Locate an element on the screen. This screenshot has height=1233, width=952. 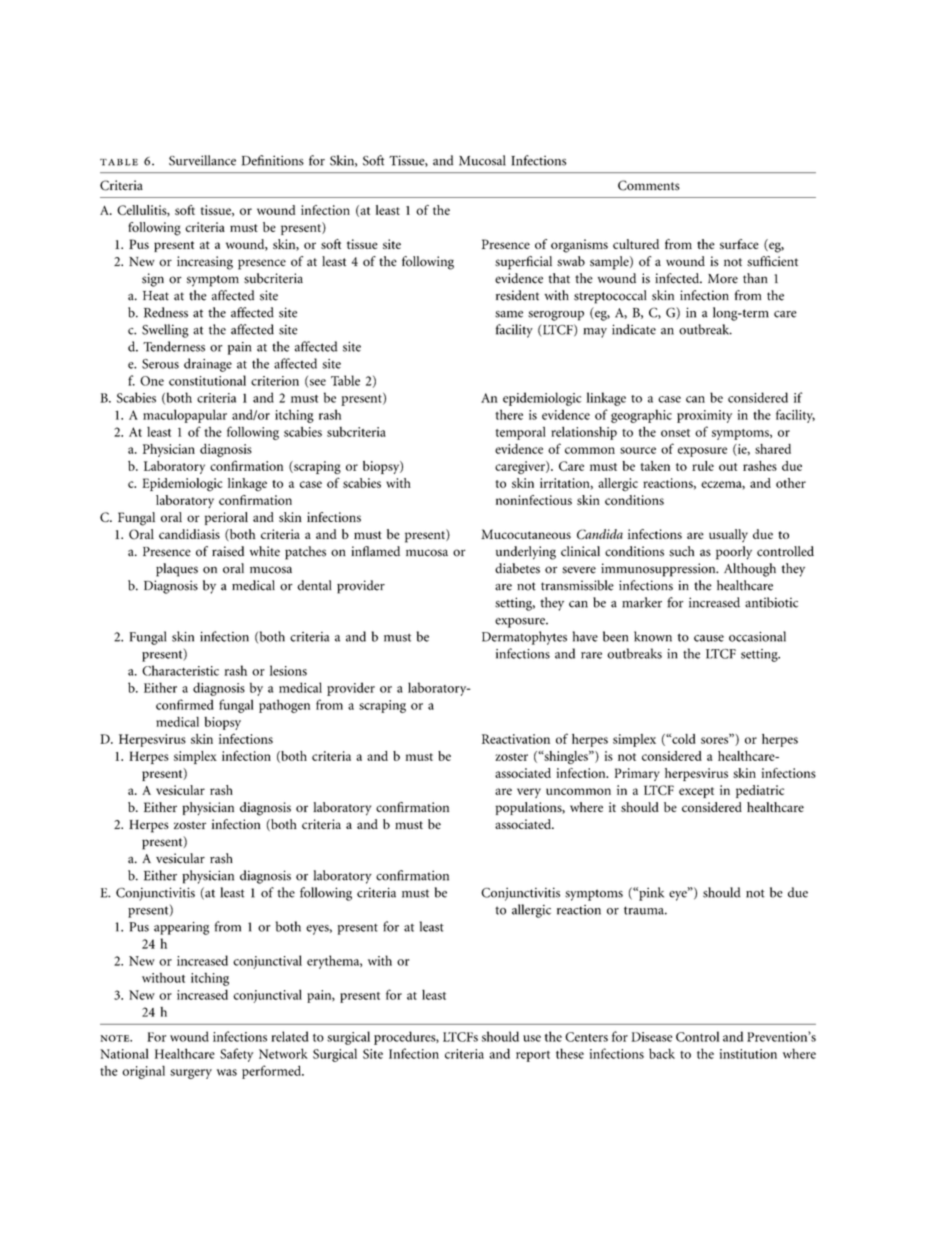
Surveillance is located at coordinates (202, 160).
